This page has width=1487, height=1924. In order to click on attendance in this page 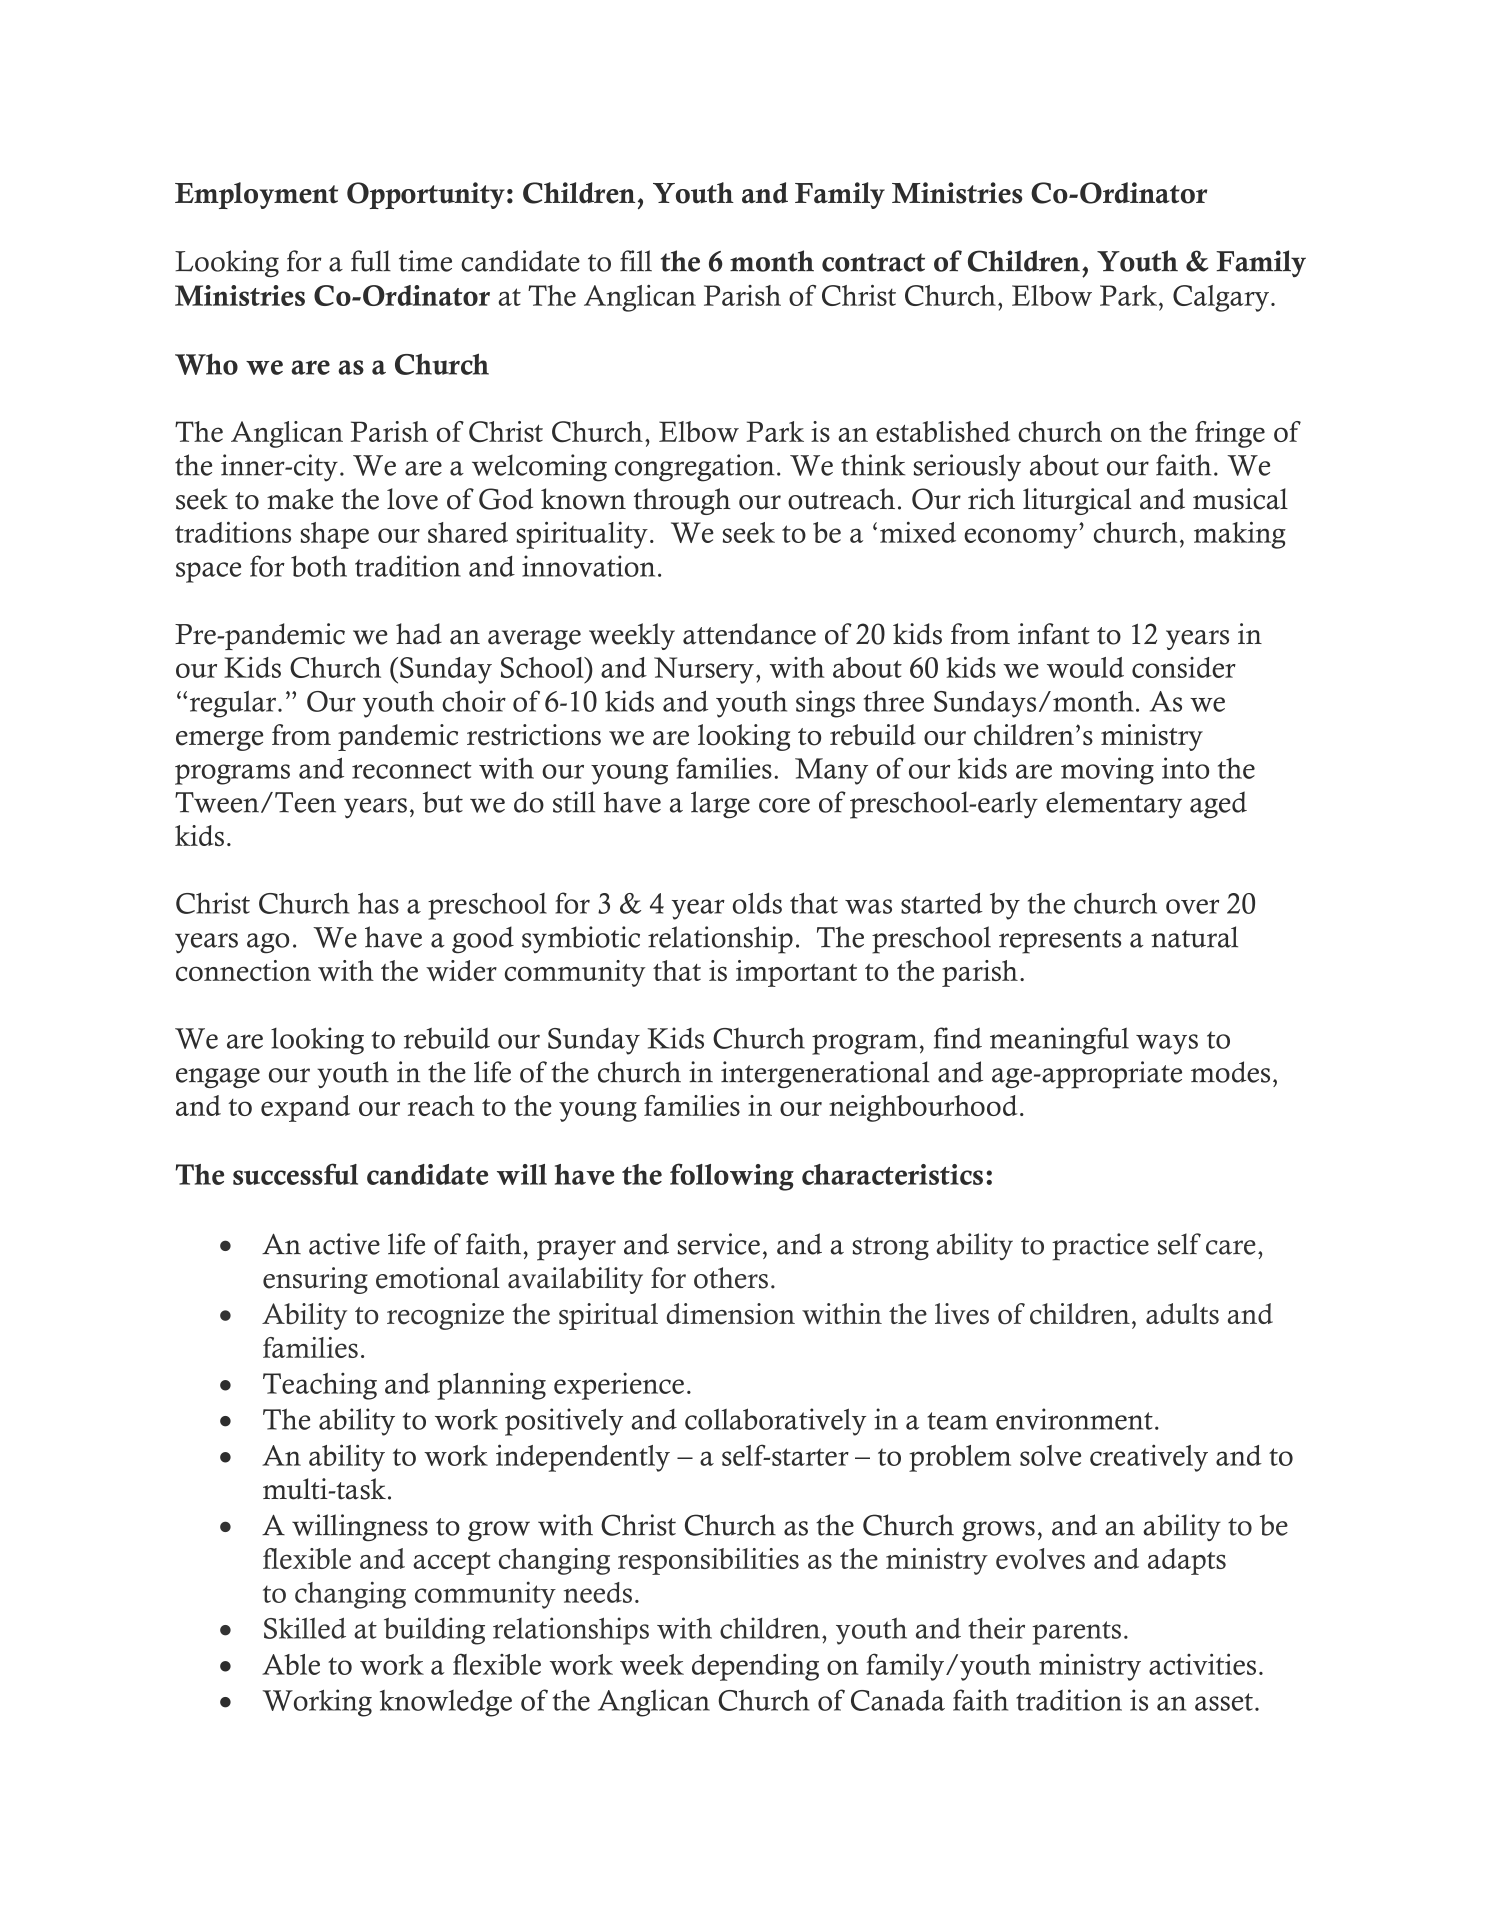, I will do `click(749, 634)`.
